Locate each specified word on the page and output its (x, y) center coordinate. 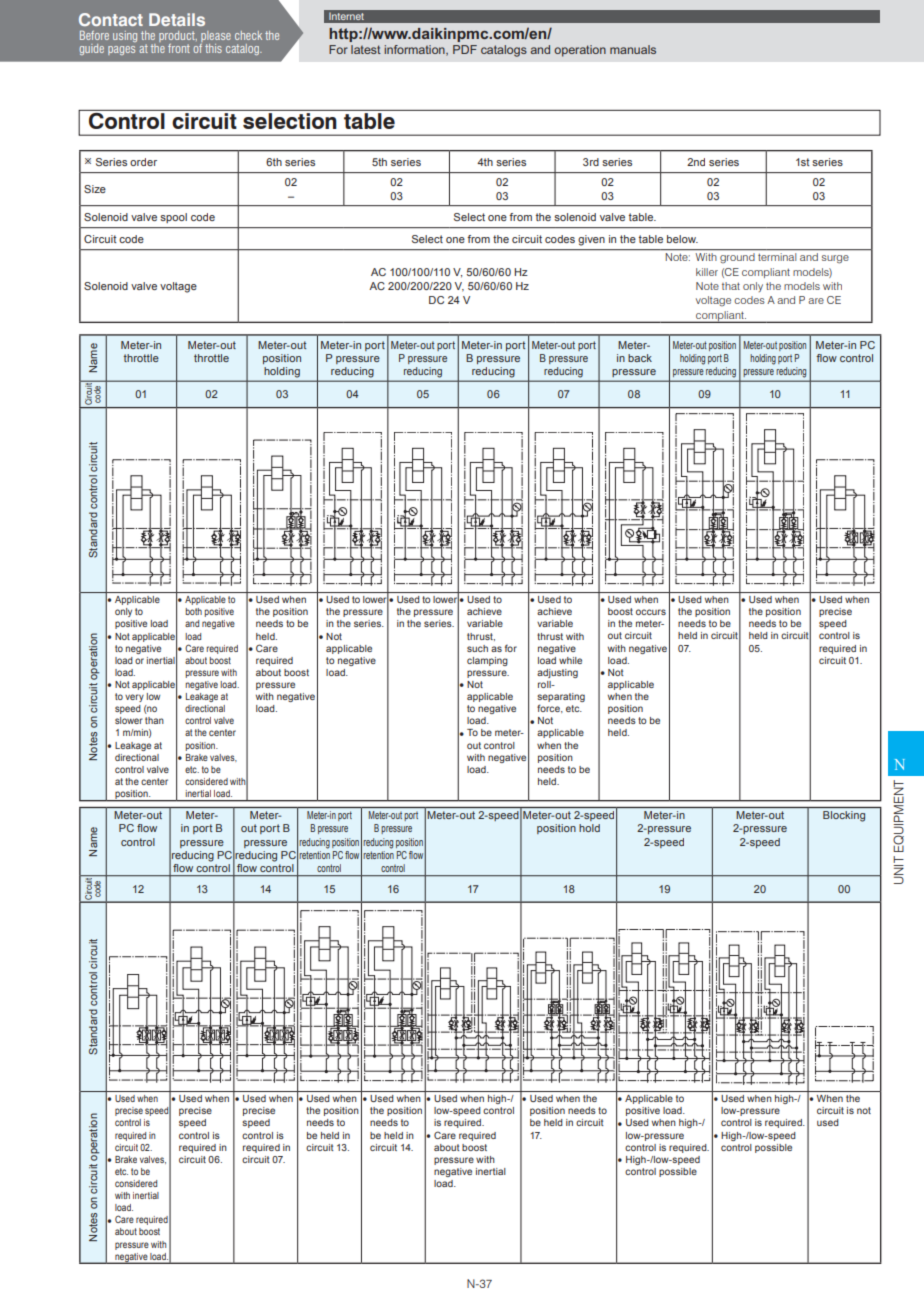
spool (173, 218)
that (731, 286)
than (154, 720)
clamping (487, 661)
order (143, 162)
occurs (651, 612)
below (682, 239)
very (134, 698)
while (570, 660)
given (591, 240)
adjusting (557, 673)
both (193, 611)
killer (707, 272)
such (477, 648)
